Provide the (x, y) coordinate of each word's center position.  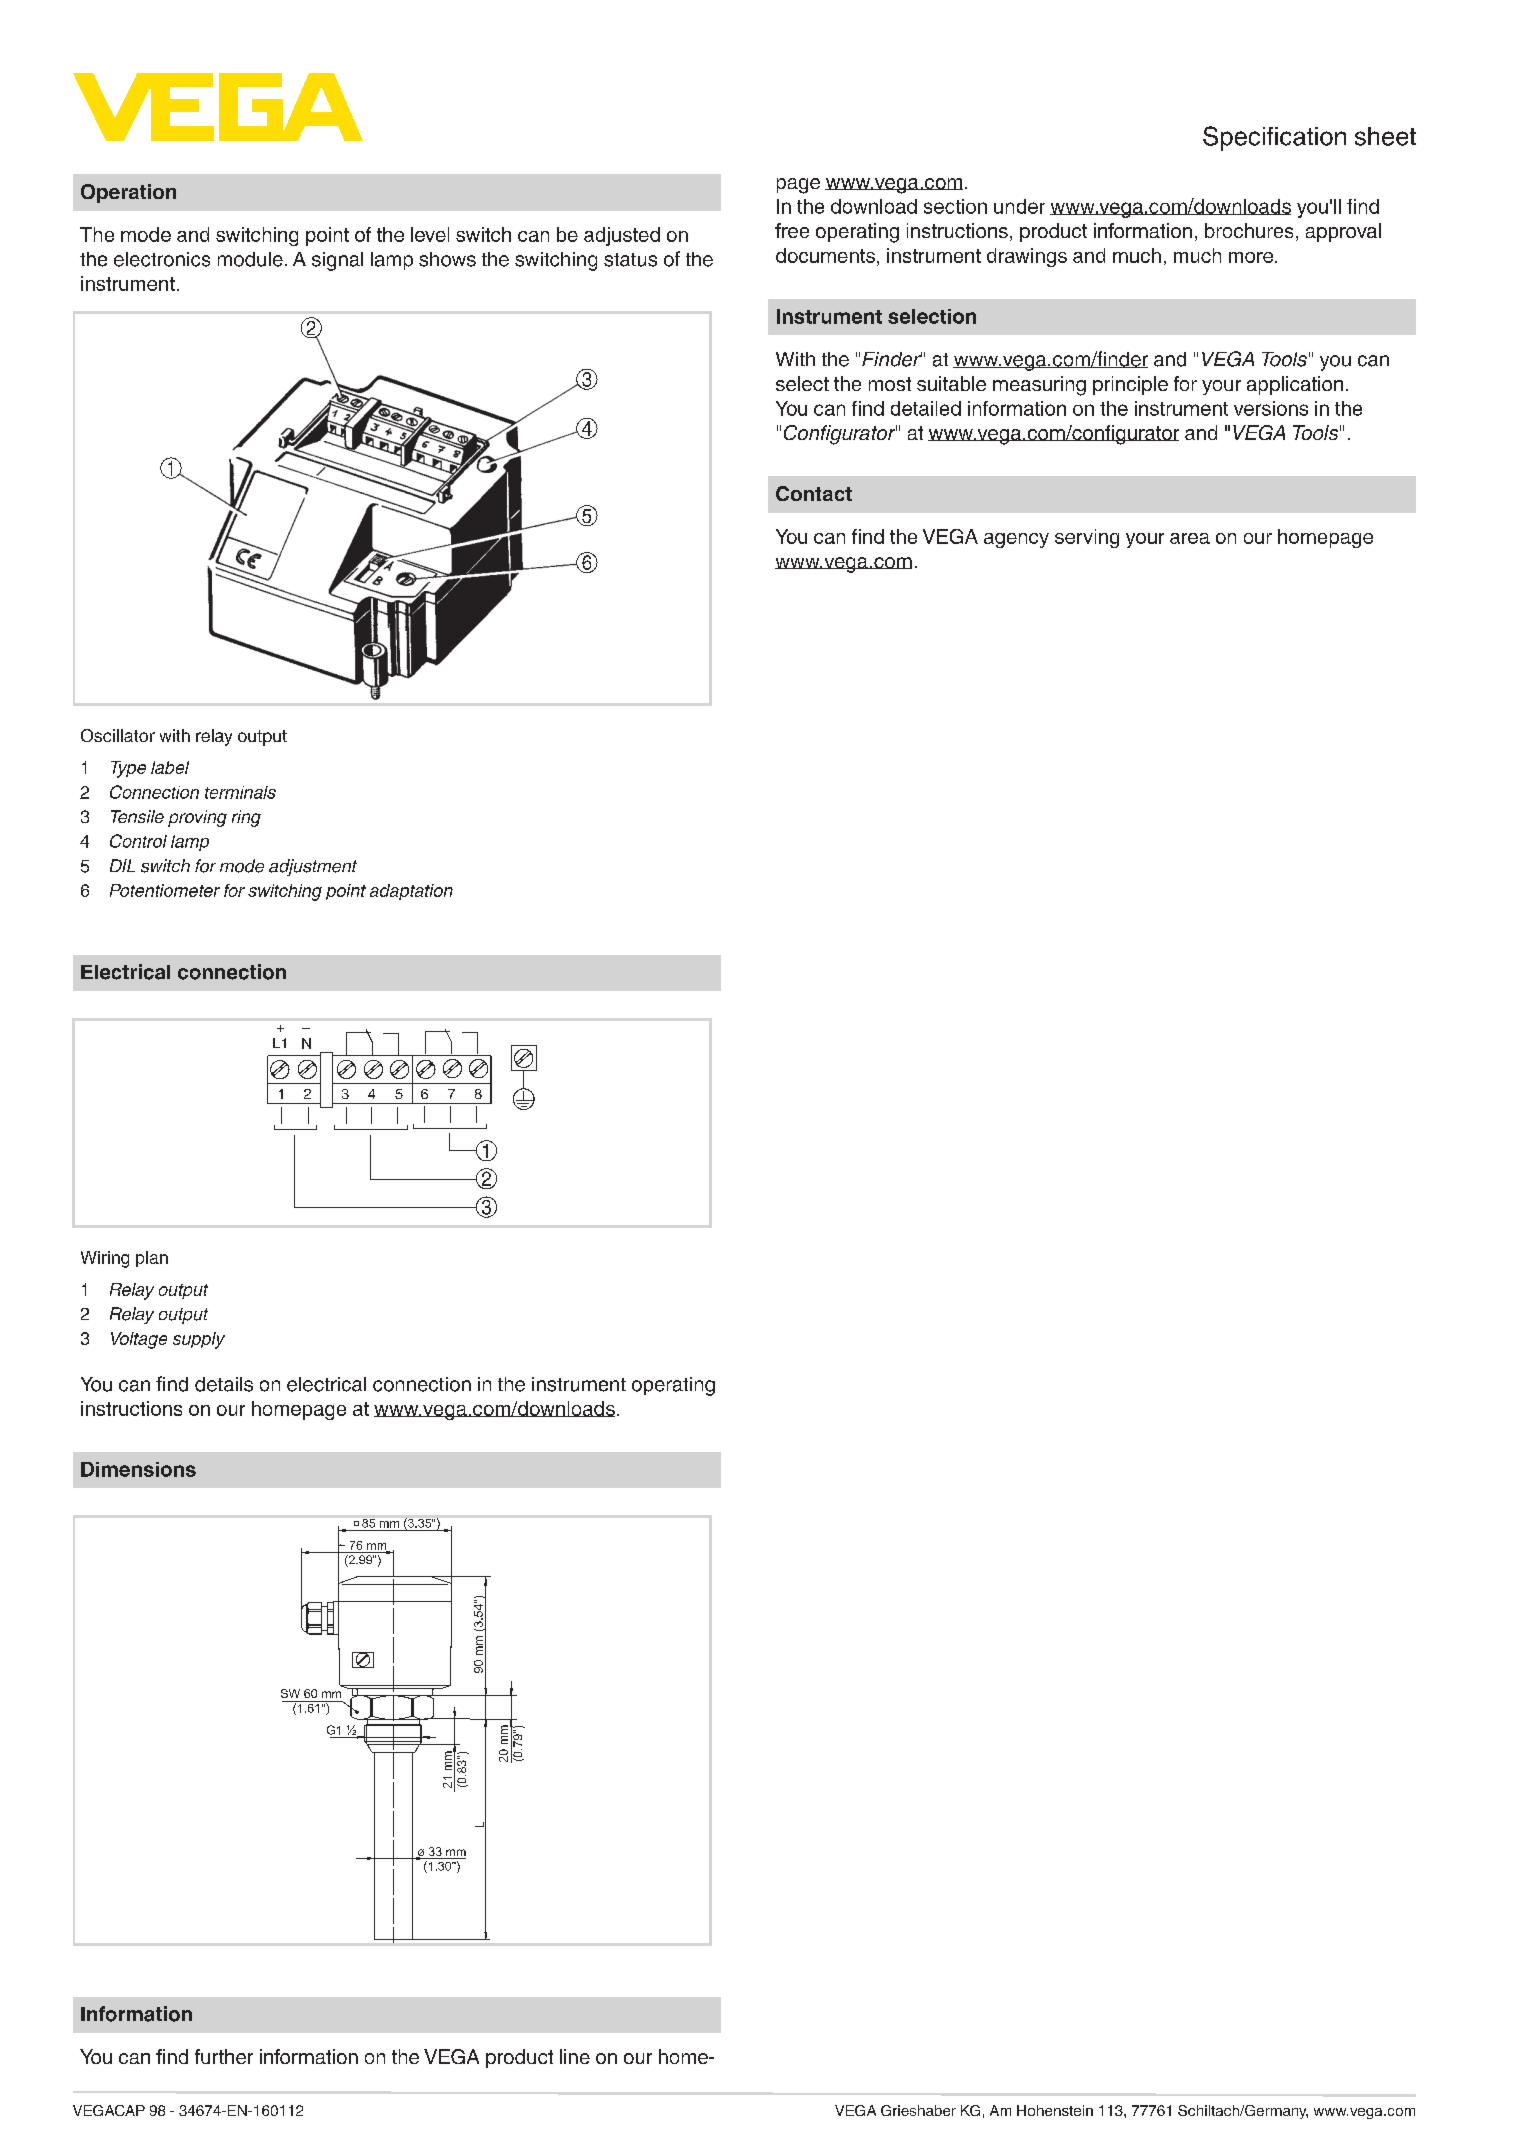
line (575, 2056)
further (224, 2056)
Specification (1274, 138)
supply (199, 1340)
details (224, 1384)
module (250, 259)
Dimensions (138, 1469)
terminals (240, 792)
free (792, 230)
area (1190, 538)
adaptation (411, 892)
